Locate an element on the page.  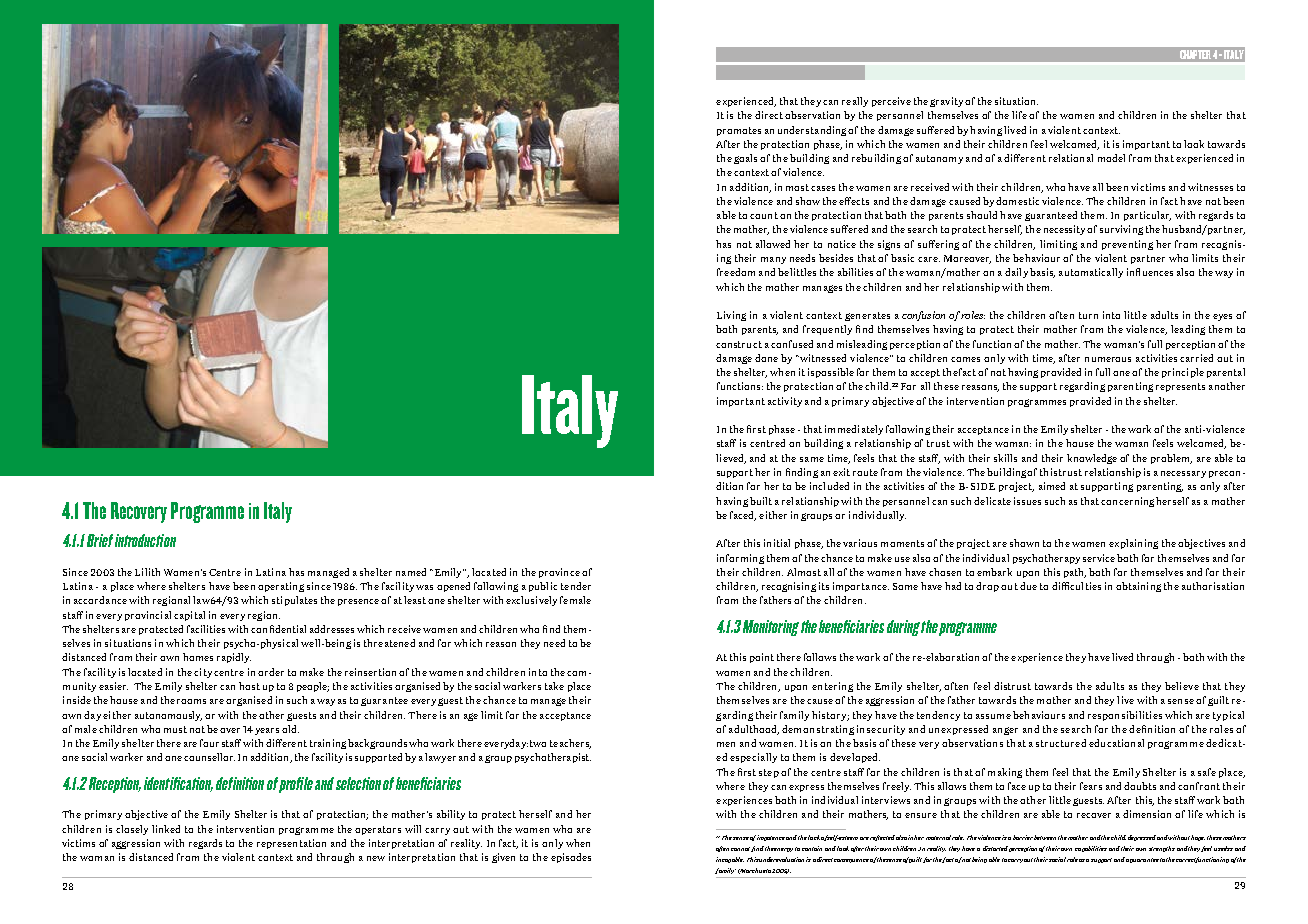
point is located at coordinates (762, 658).
